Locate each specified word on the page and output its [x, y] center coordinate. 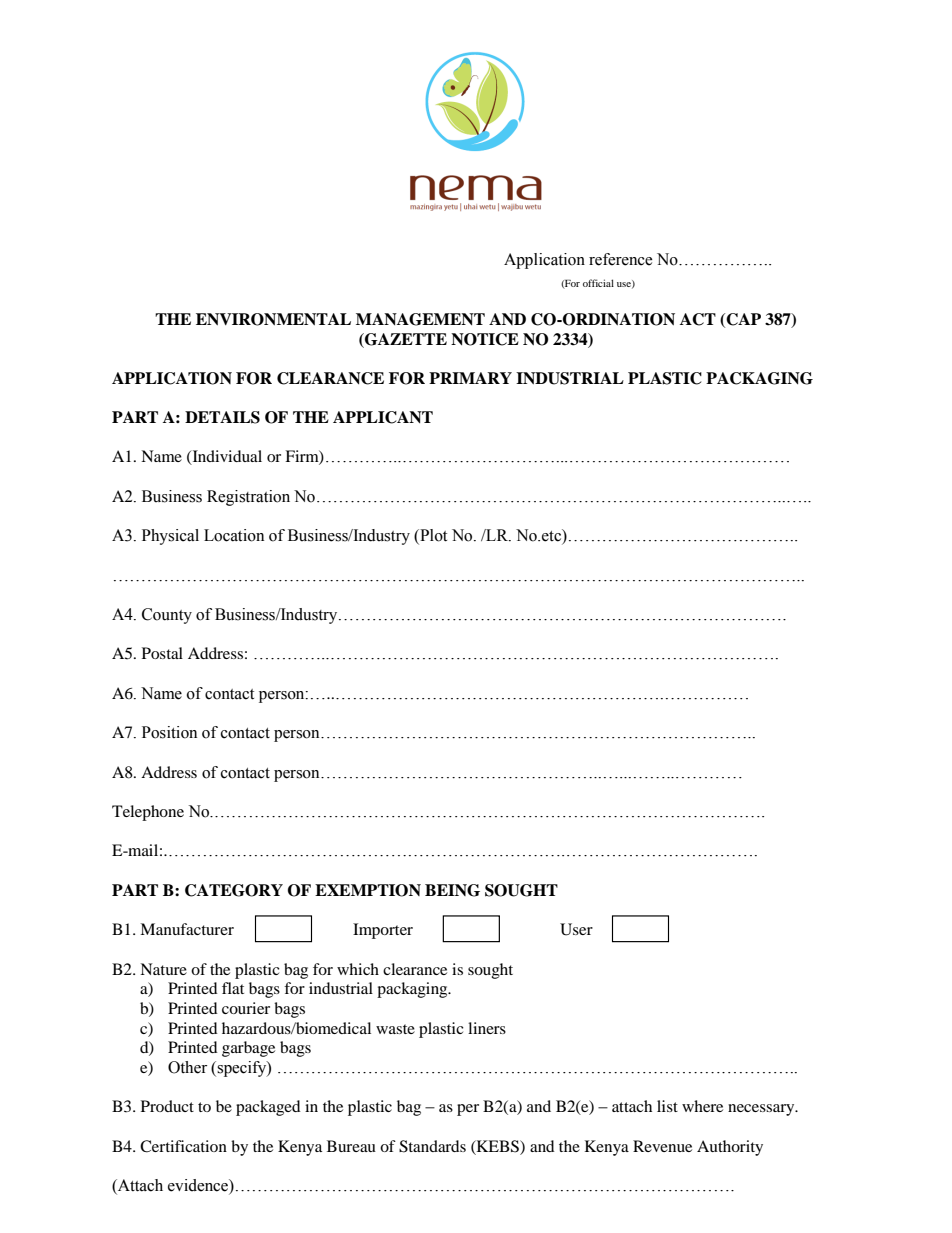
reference [621, 259]
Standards [432, 1146]
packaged [268, 1108]
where [702, 1106]
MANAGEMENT [420, 319]
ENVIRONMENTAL [273, 319]
